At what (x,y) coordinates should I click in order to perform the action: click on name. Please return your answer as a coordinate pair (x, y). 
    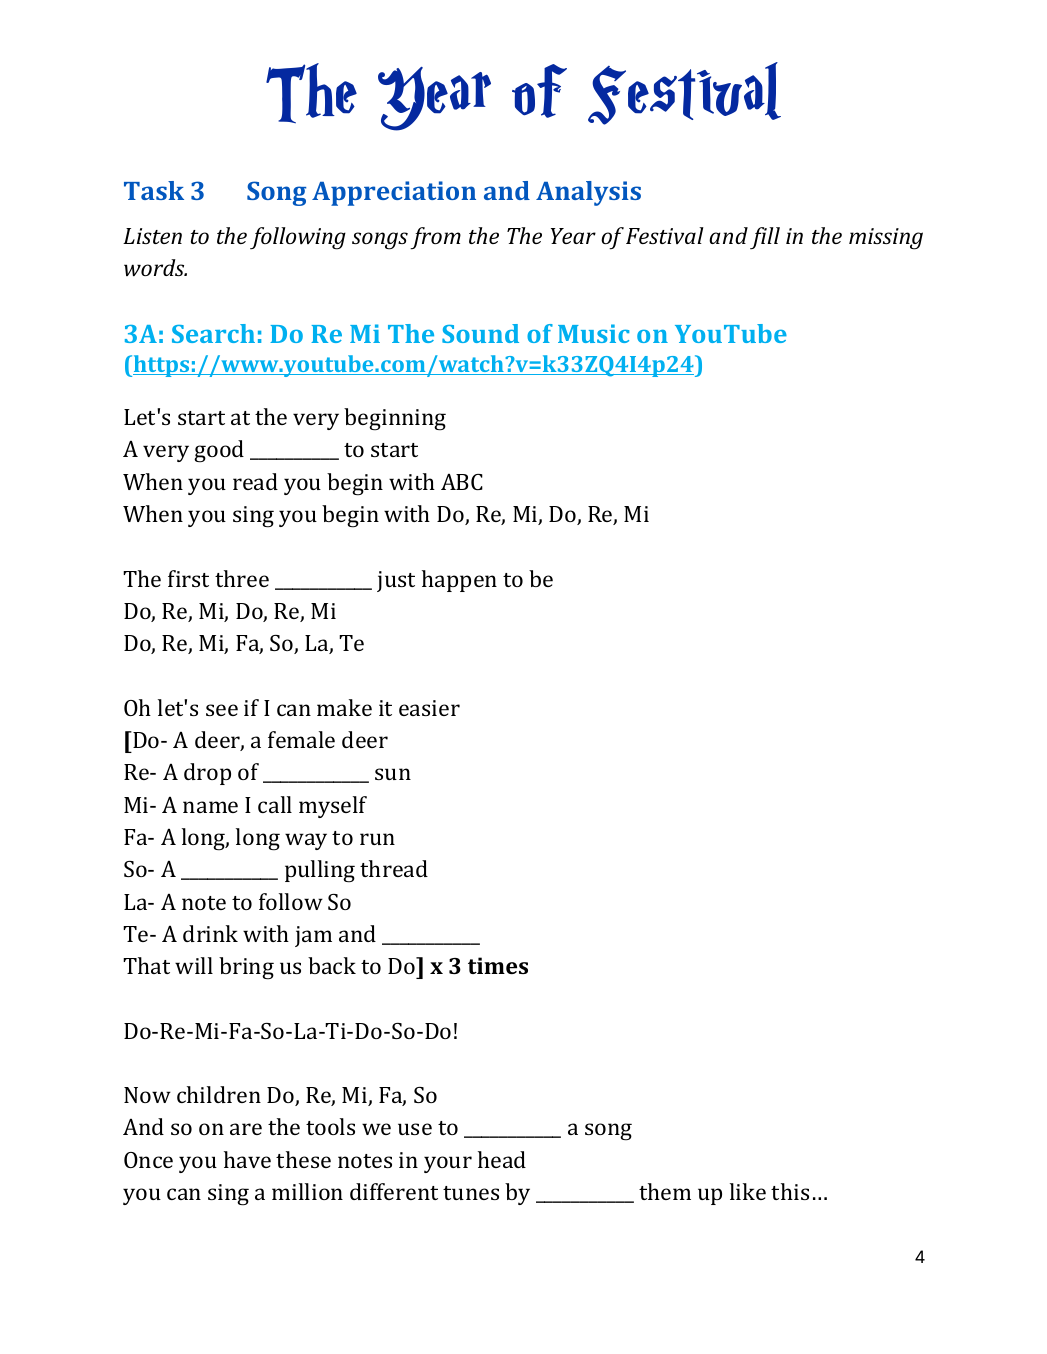
    Looking at the image, I should click on (210, 807).
